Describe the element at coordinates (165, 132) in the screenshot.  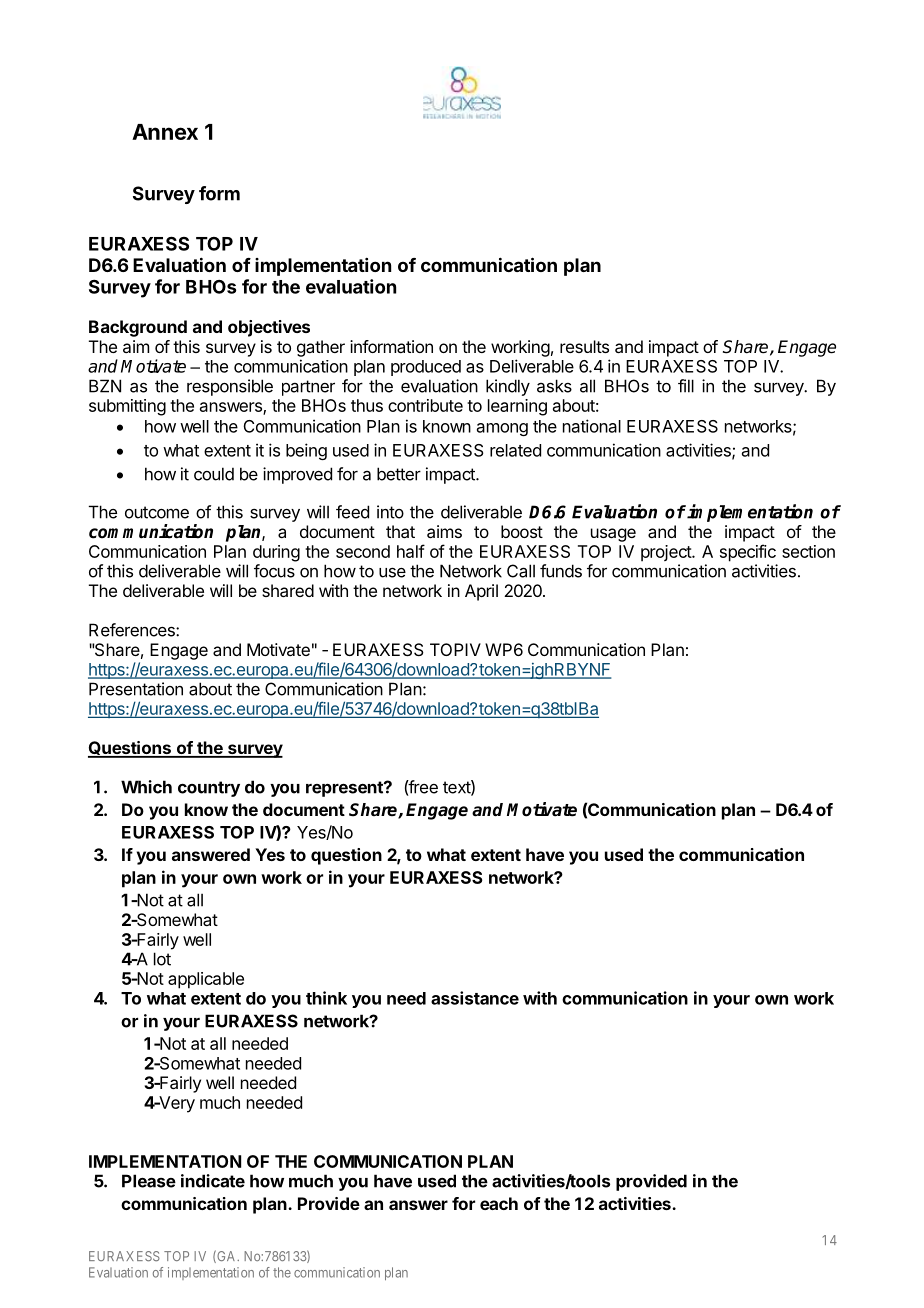
I see `Annex` at that location.
